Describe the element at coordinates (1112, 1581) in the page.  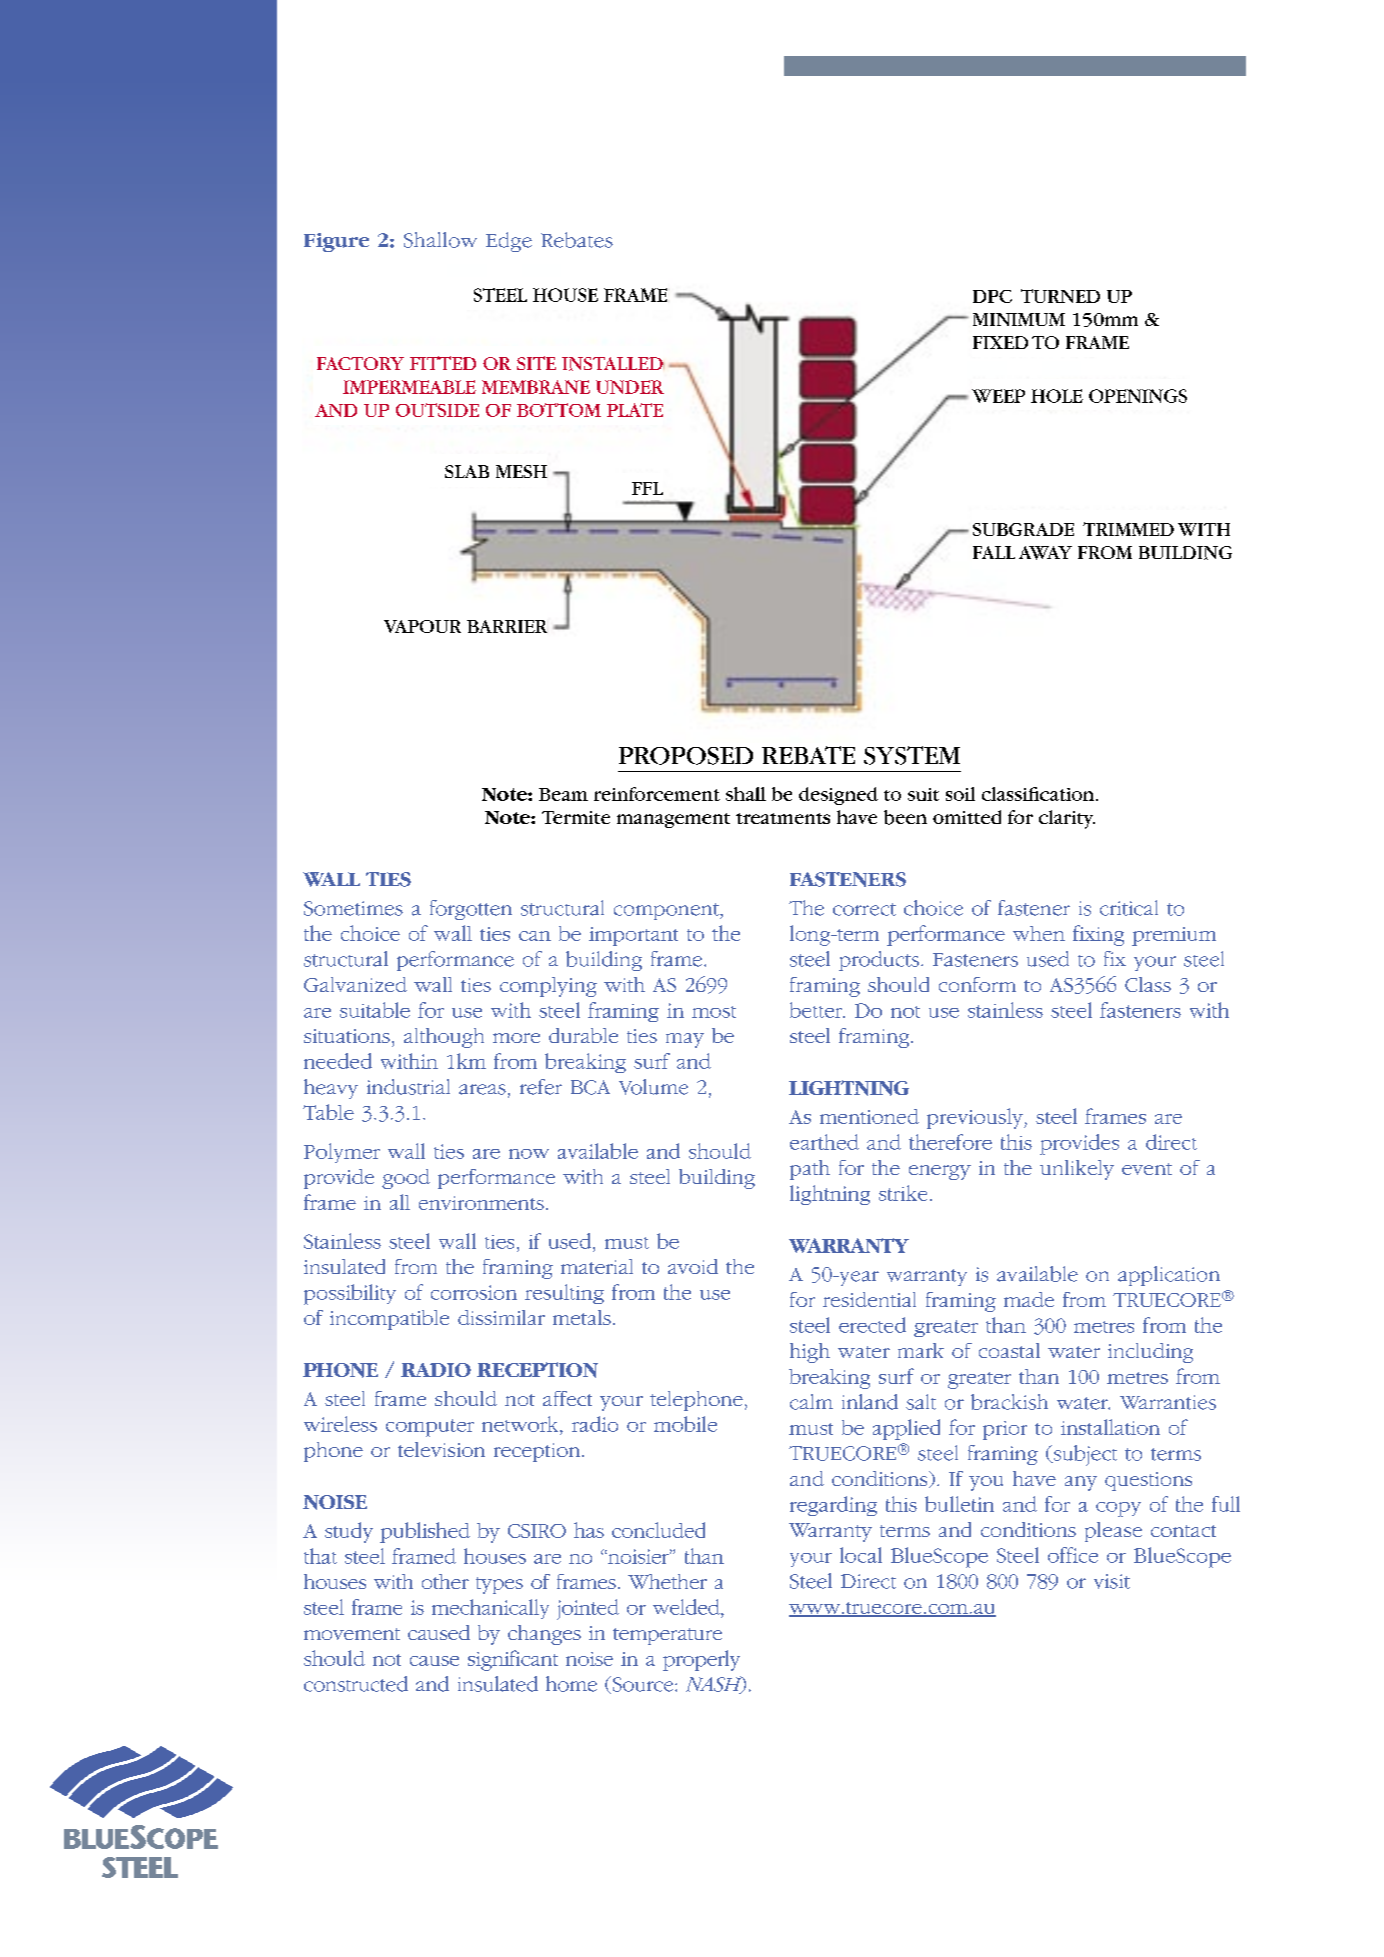
I see `visit` at that location.
